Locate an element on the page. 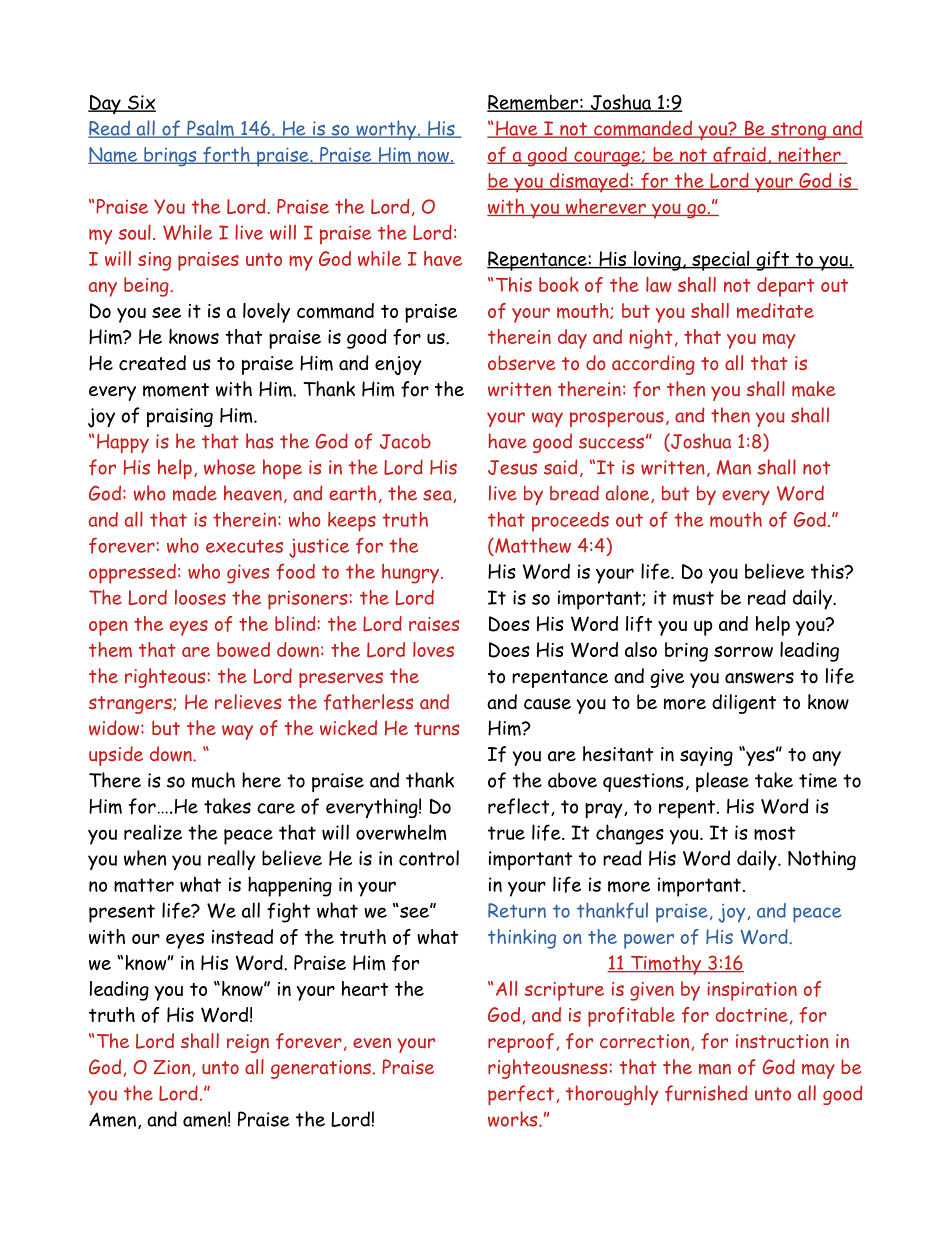 This document has height=1233, width=952. furnished is located at coordinates (706, 1093).
